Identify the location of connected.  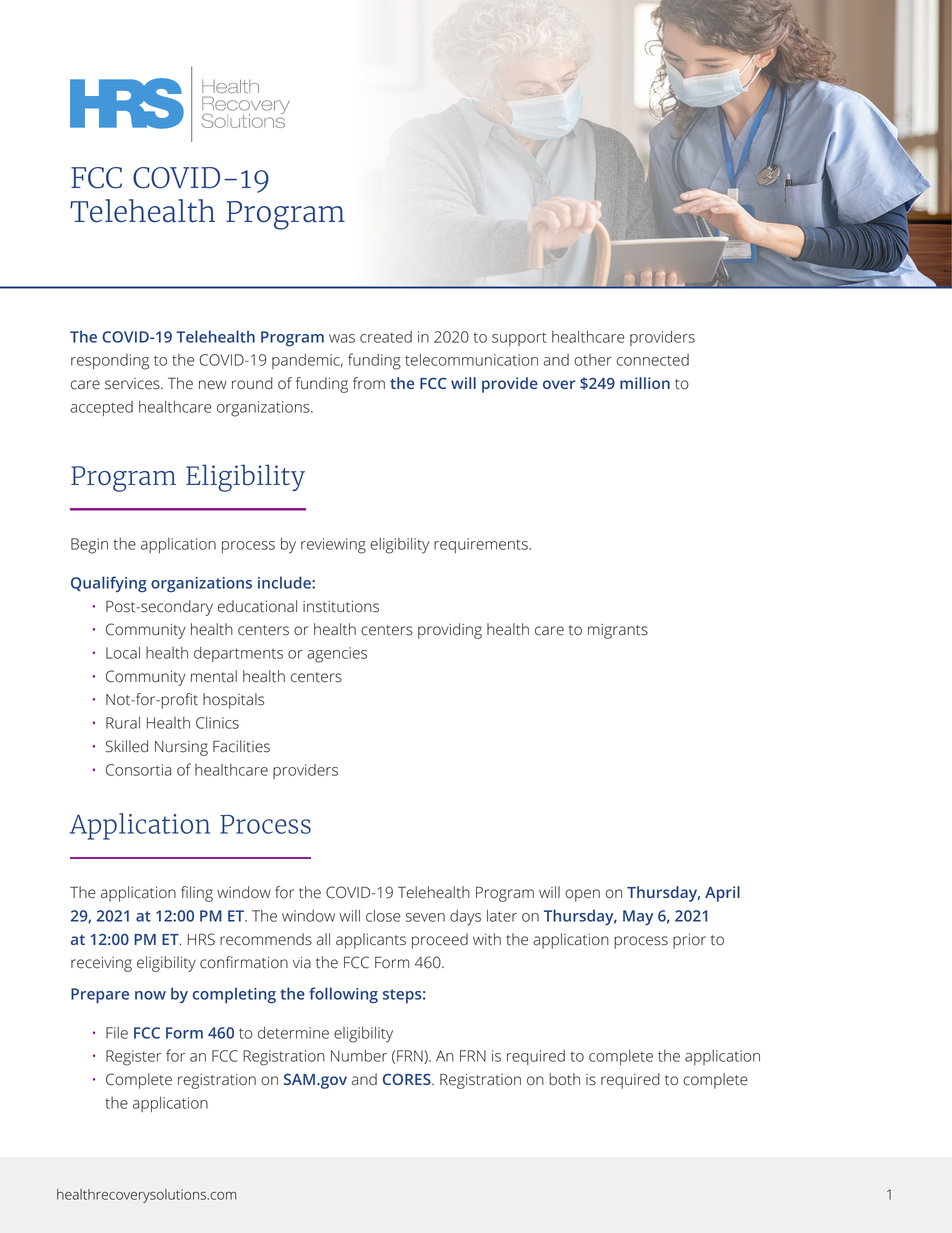
(653, 360).
